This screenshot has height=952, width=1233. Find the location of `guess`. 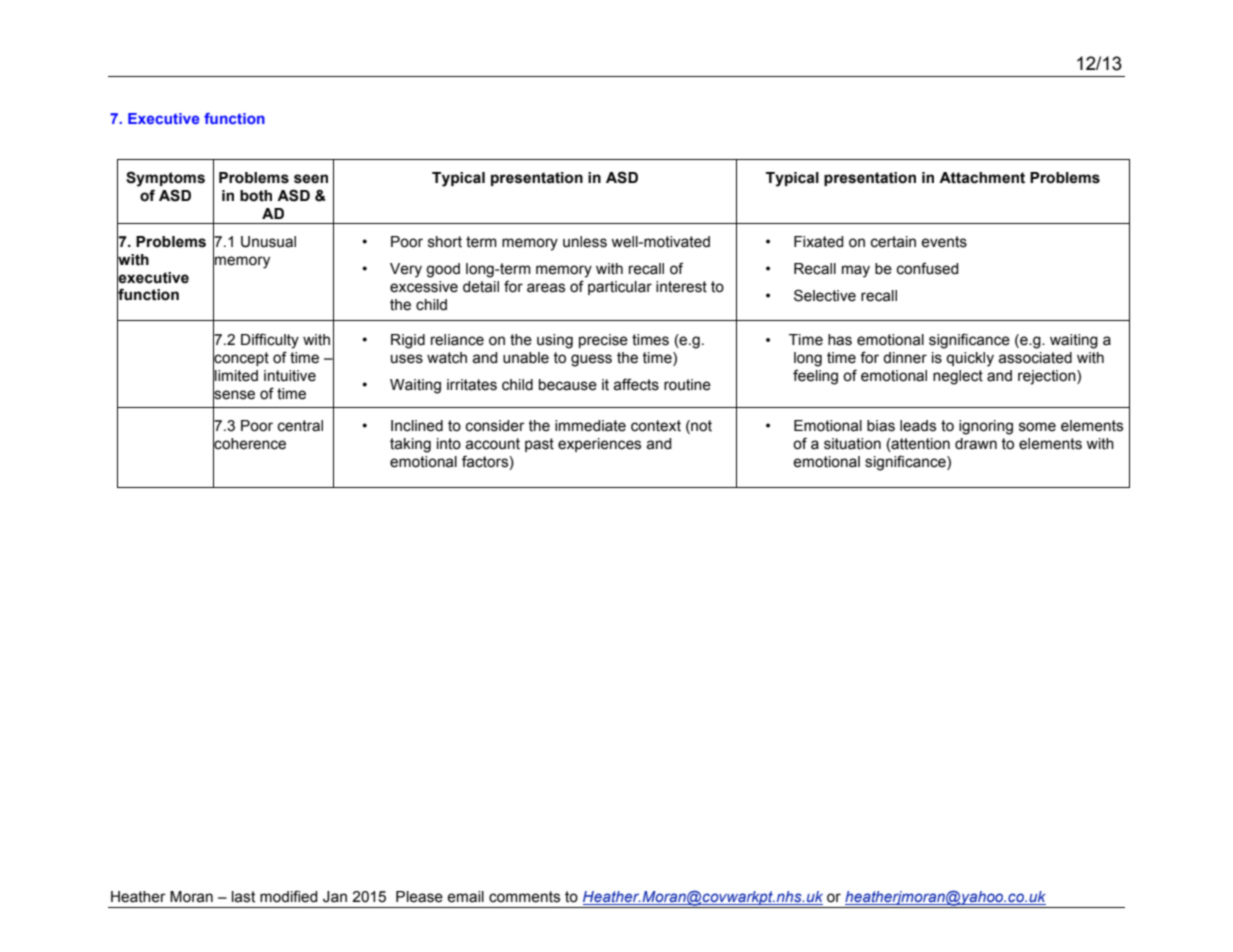

guess is located at coordinates (591, 360).
